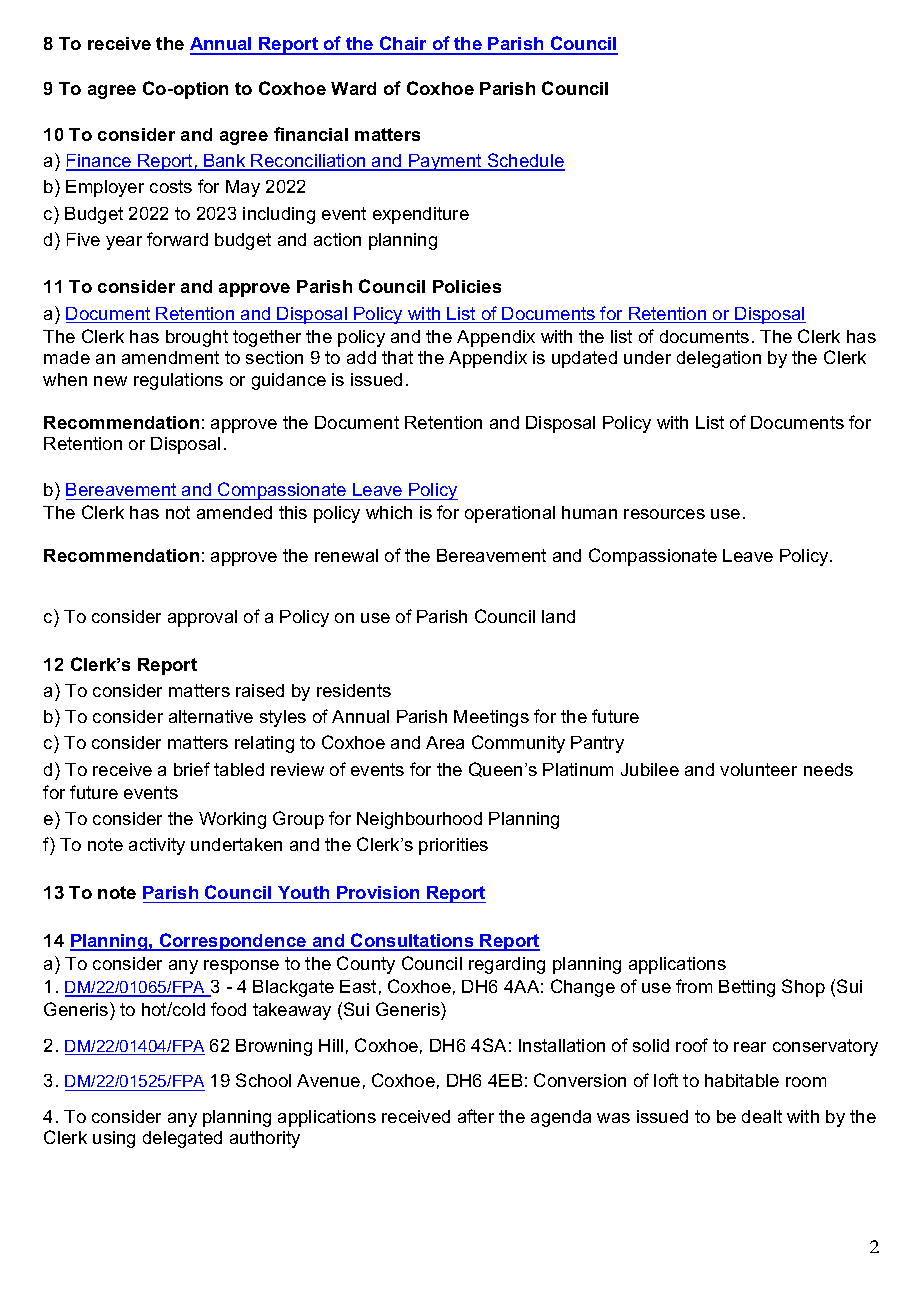 This page has width=924, height=1308. Describe the element at coordinates (234, 512) in the page. I see `amended` at that location.
